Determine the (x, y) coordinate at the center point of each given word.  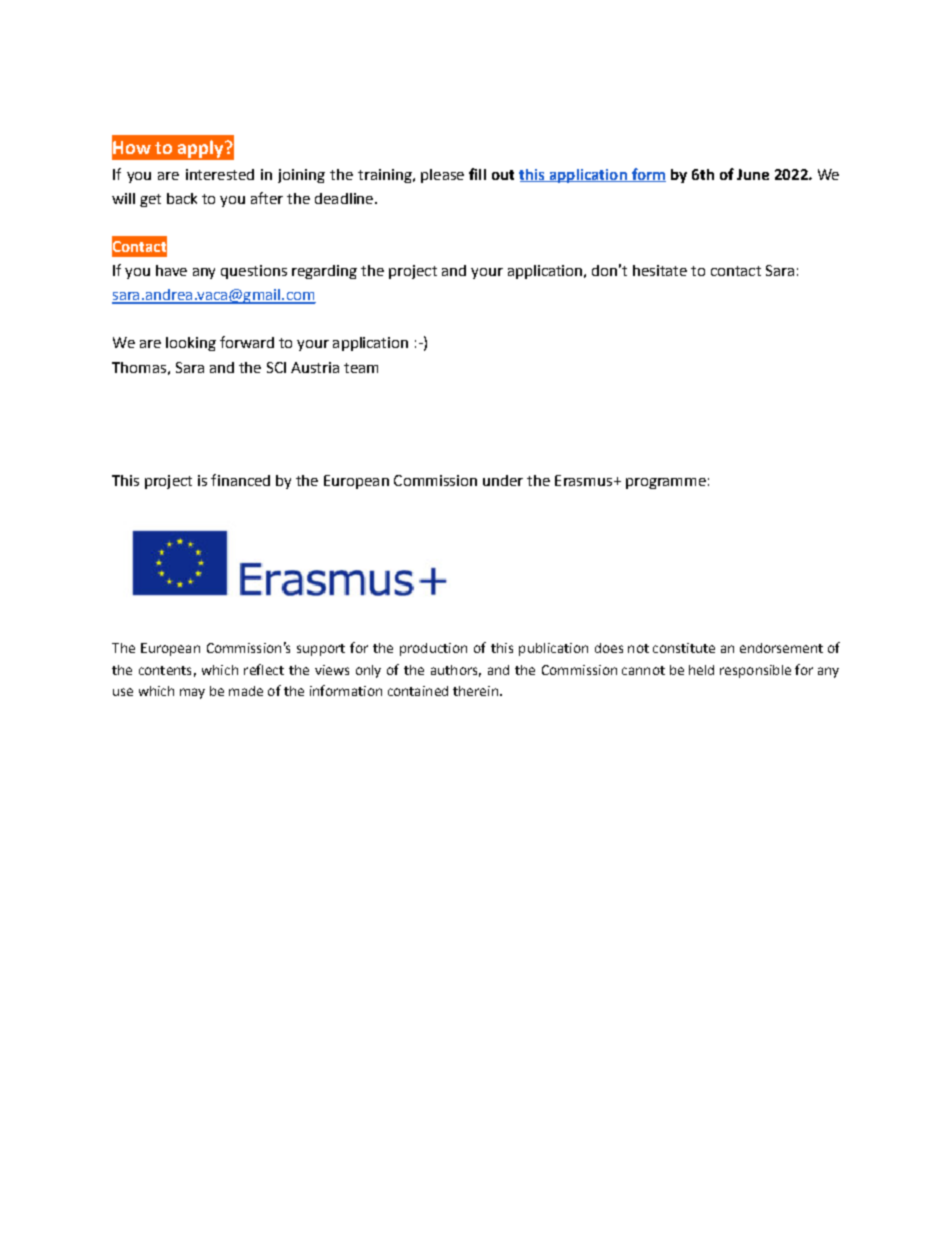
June (753, 174)
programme (666, 483)
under (503, 480)
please (442, 176)
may (192, 693)
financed (240, 480)
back (182, 198)
